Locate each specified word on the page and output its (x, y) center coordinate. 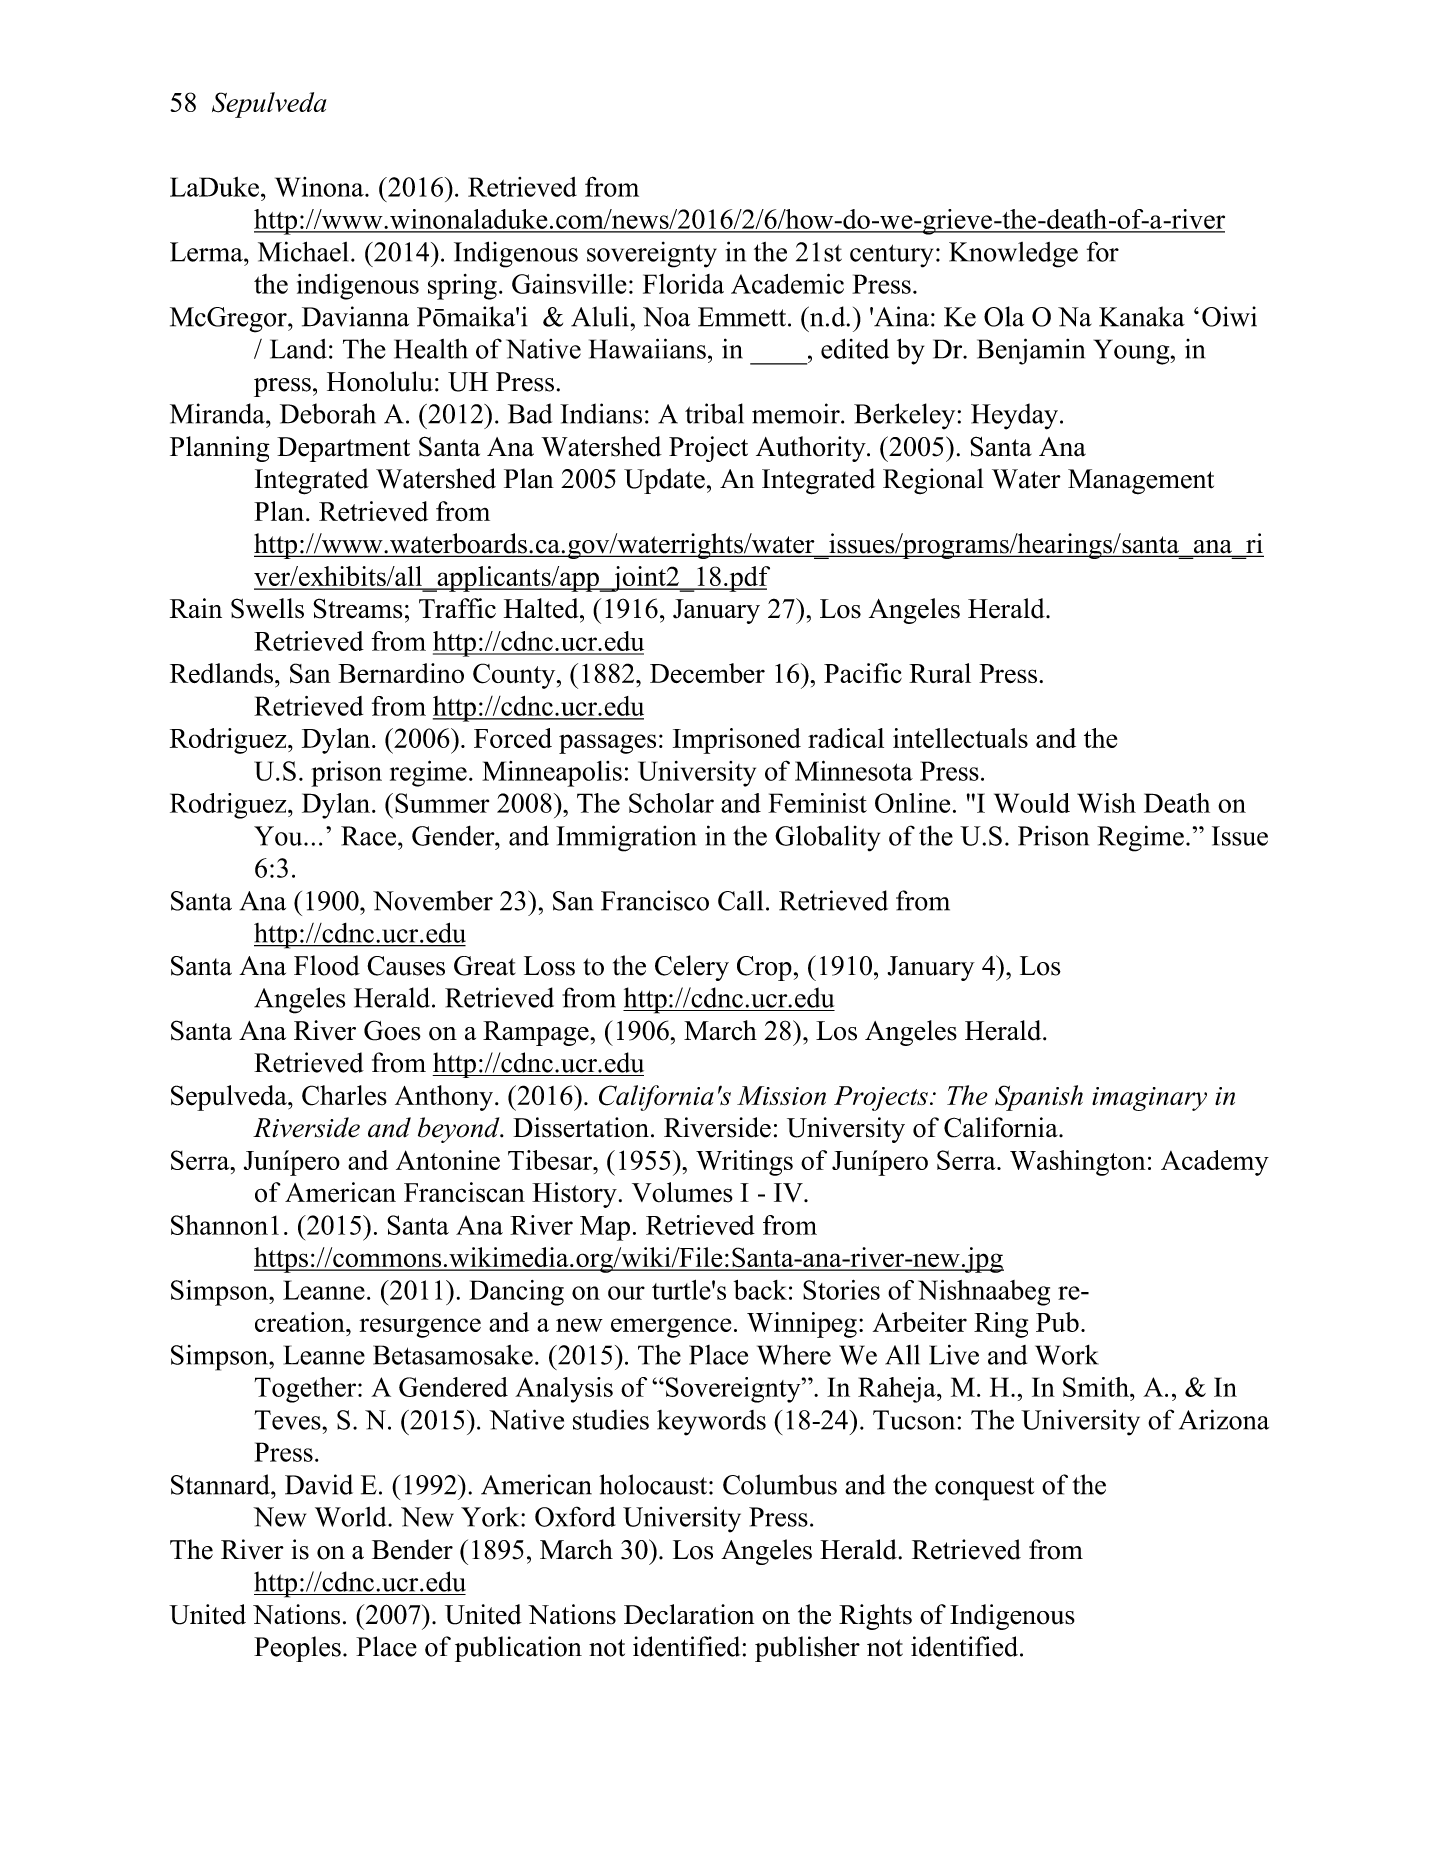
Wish (1106, 803)
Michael (303, 251)
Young (1133, 352)
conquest (984, 1489)
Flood (327, 965)
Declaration (689, 1614)
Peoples (297, 1649)
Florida (683, 284)
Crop (764, 968)
